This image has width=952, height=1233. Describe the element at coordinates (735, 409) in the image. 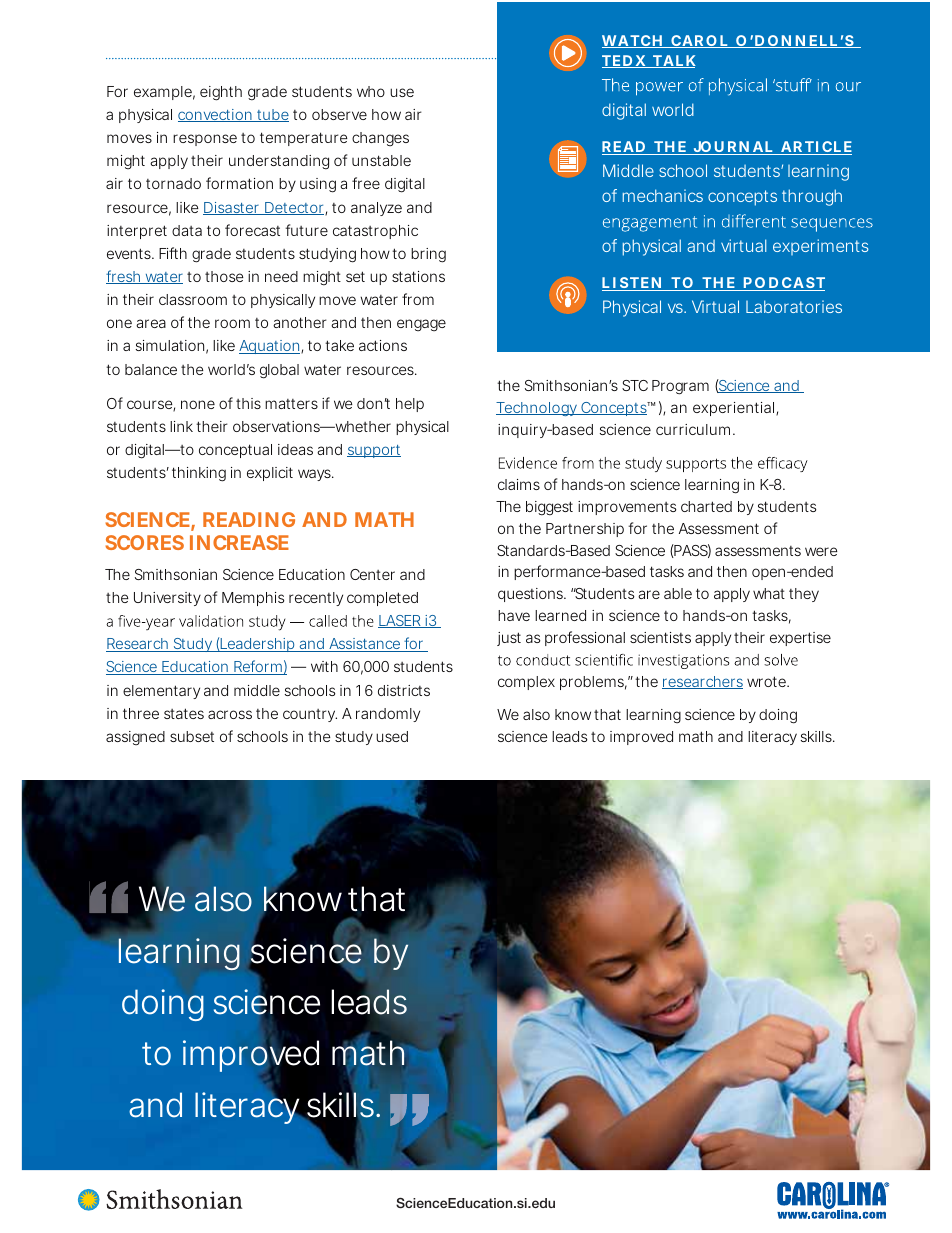

I see `experiential` at that location.
